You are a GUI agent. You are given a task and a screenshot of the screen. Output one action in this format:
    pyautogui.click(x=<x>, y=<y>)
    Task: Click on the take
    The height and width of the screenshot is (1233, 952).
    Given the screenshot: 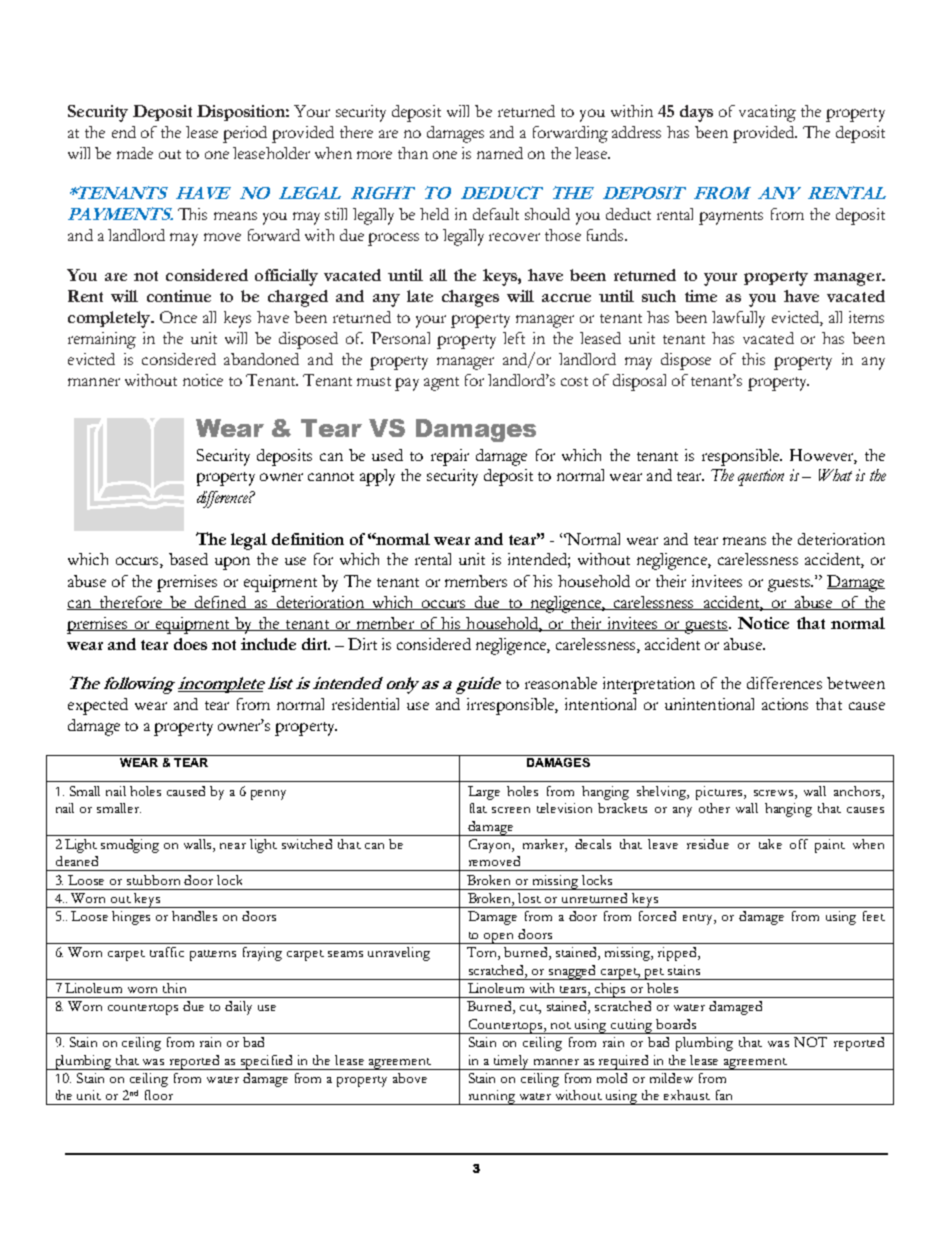 What is the action you would take?
    pyautogui.click(x=770, y=844)
